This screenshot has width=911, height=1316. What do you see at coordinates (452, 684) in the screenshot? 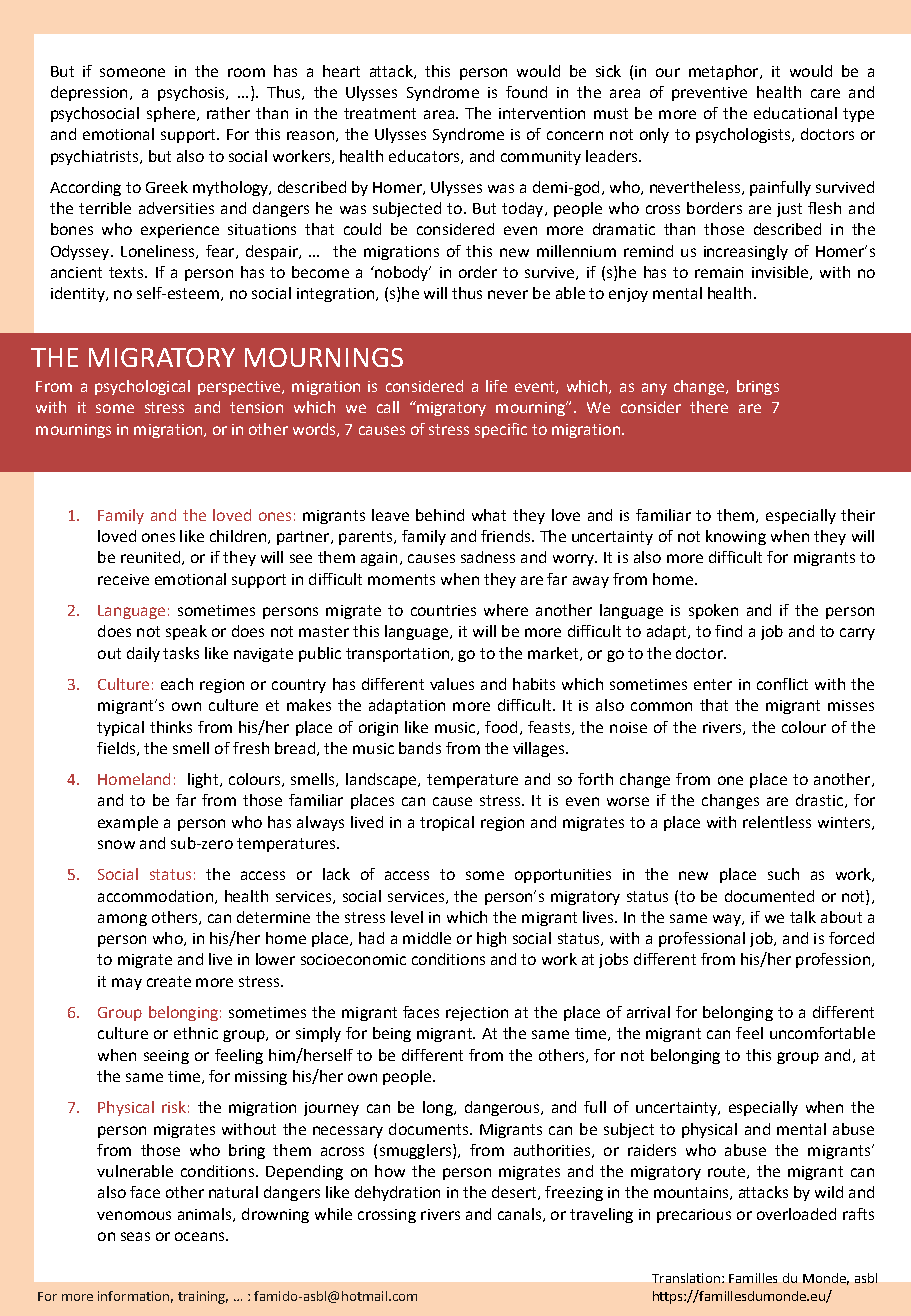
I see `values` at bounding box center [452, 684].
